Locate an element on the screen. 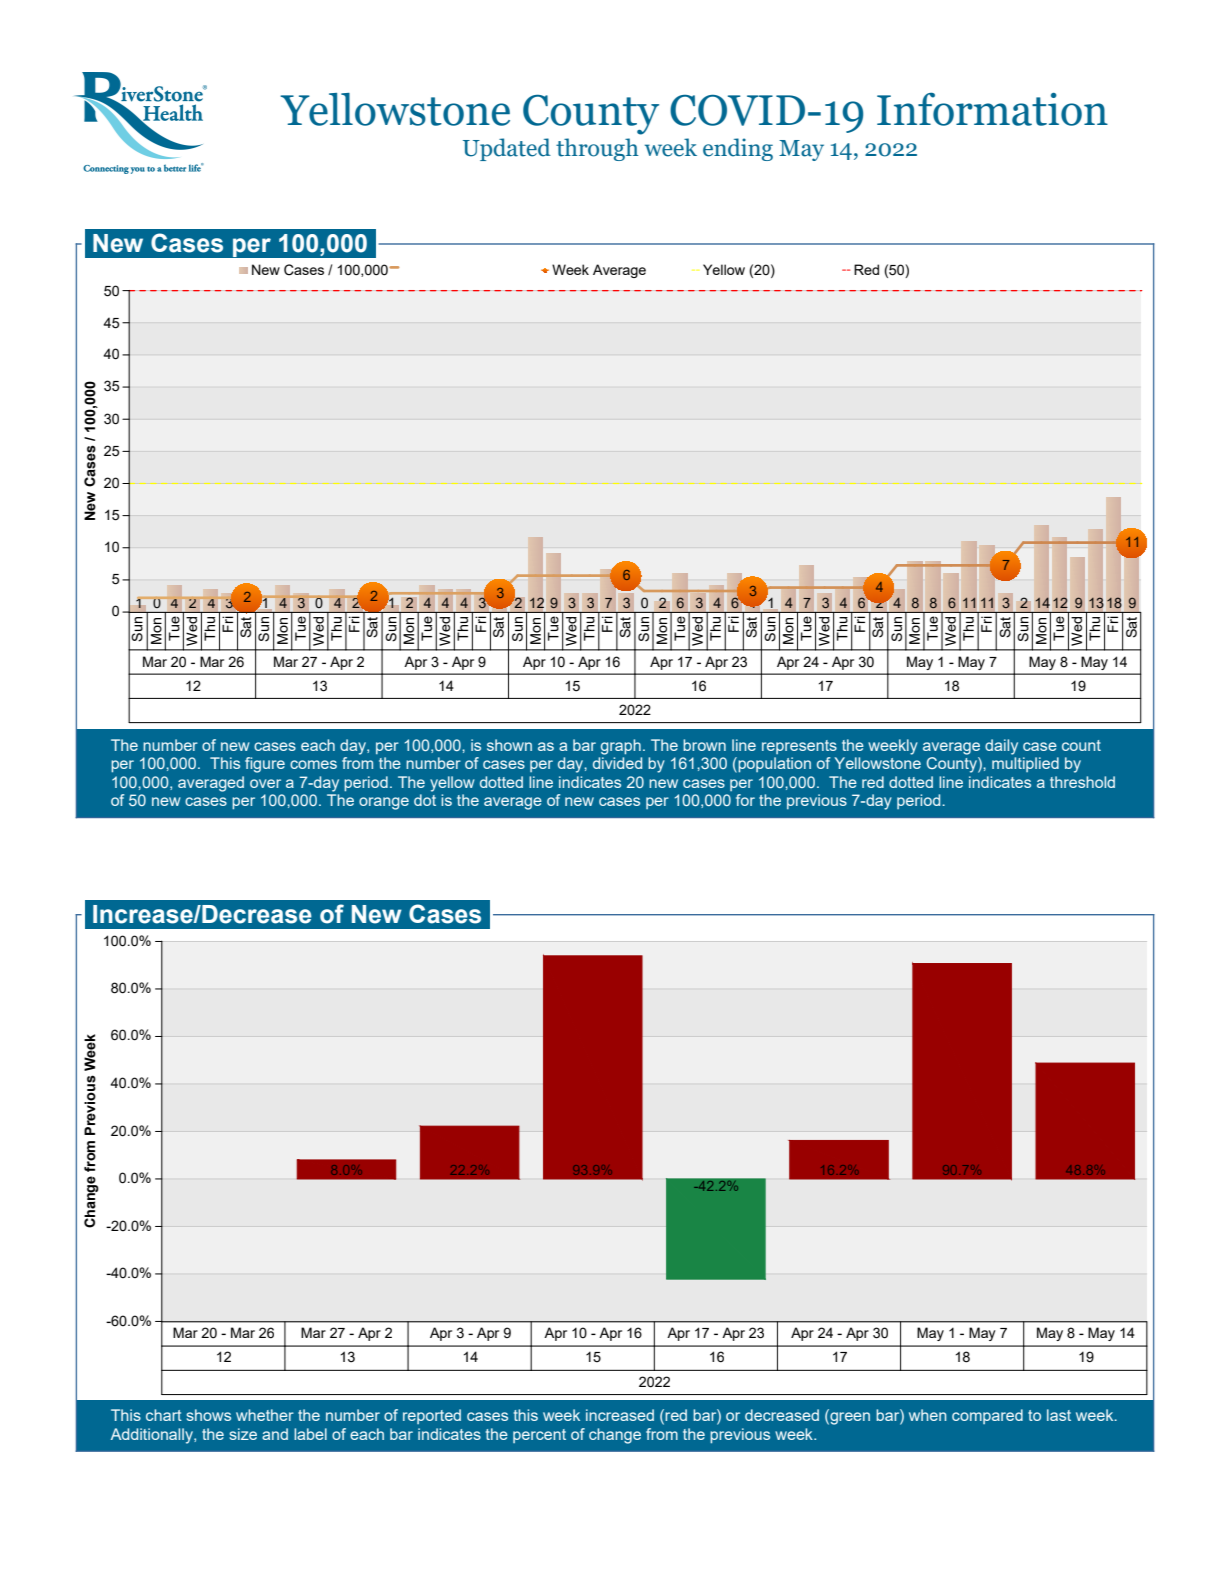 This screenshot has height=1592, width=1230. through is located at coordinates (597, 149).
